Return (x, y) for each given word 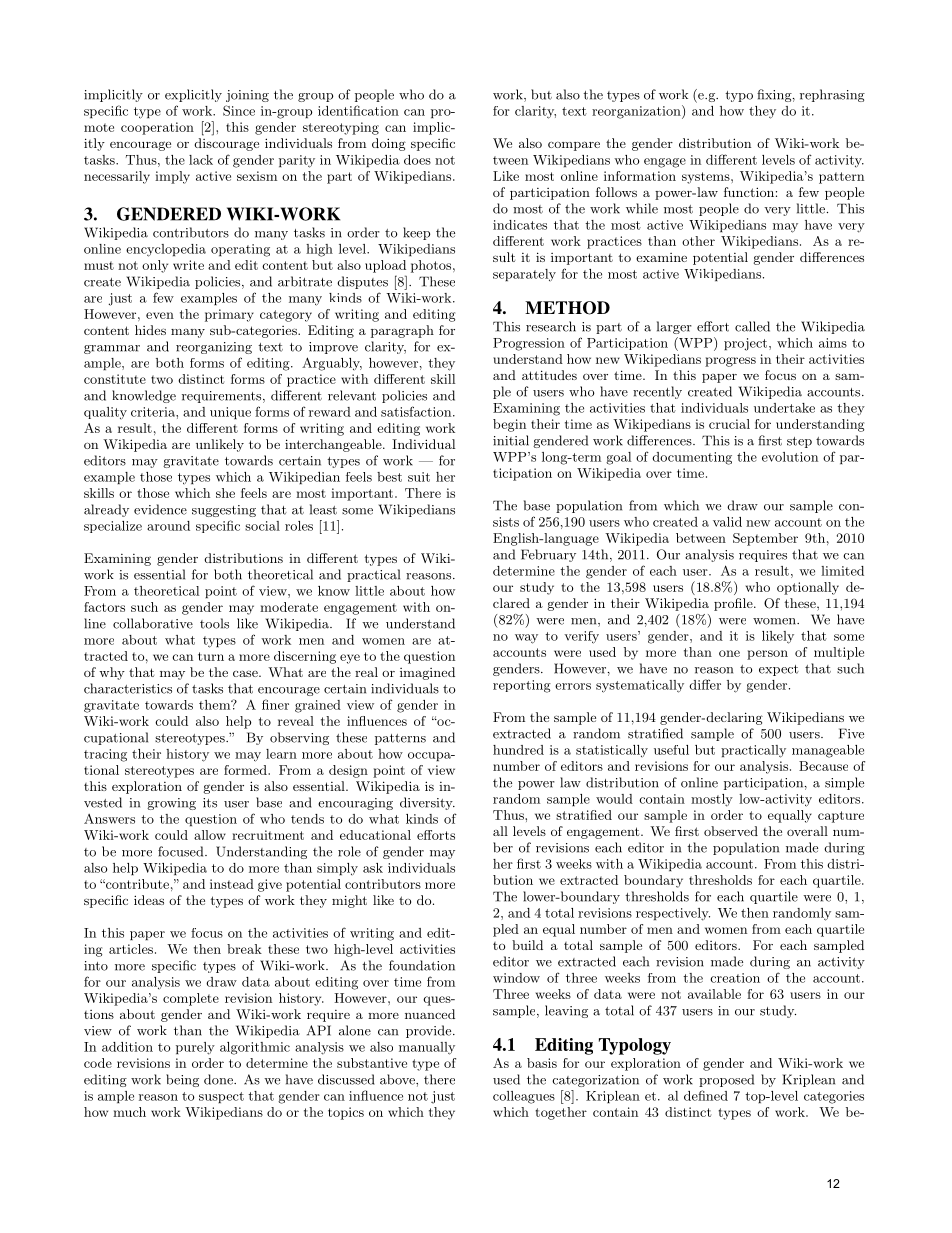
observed (731, 831)
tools (214, 623)
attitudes (549, 375)
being (182, 1080)
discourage (227, 144)
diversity (427, 803)
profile (734, 604)
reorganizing (214, 348)
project (745, 344)
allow (210, 835)
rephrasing (832, 95)
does (417, 160)
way (526, 639)
